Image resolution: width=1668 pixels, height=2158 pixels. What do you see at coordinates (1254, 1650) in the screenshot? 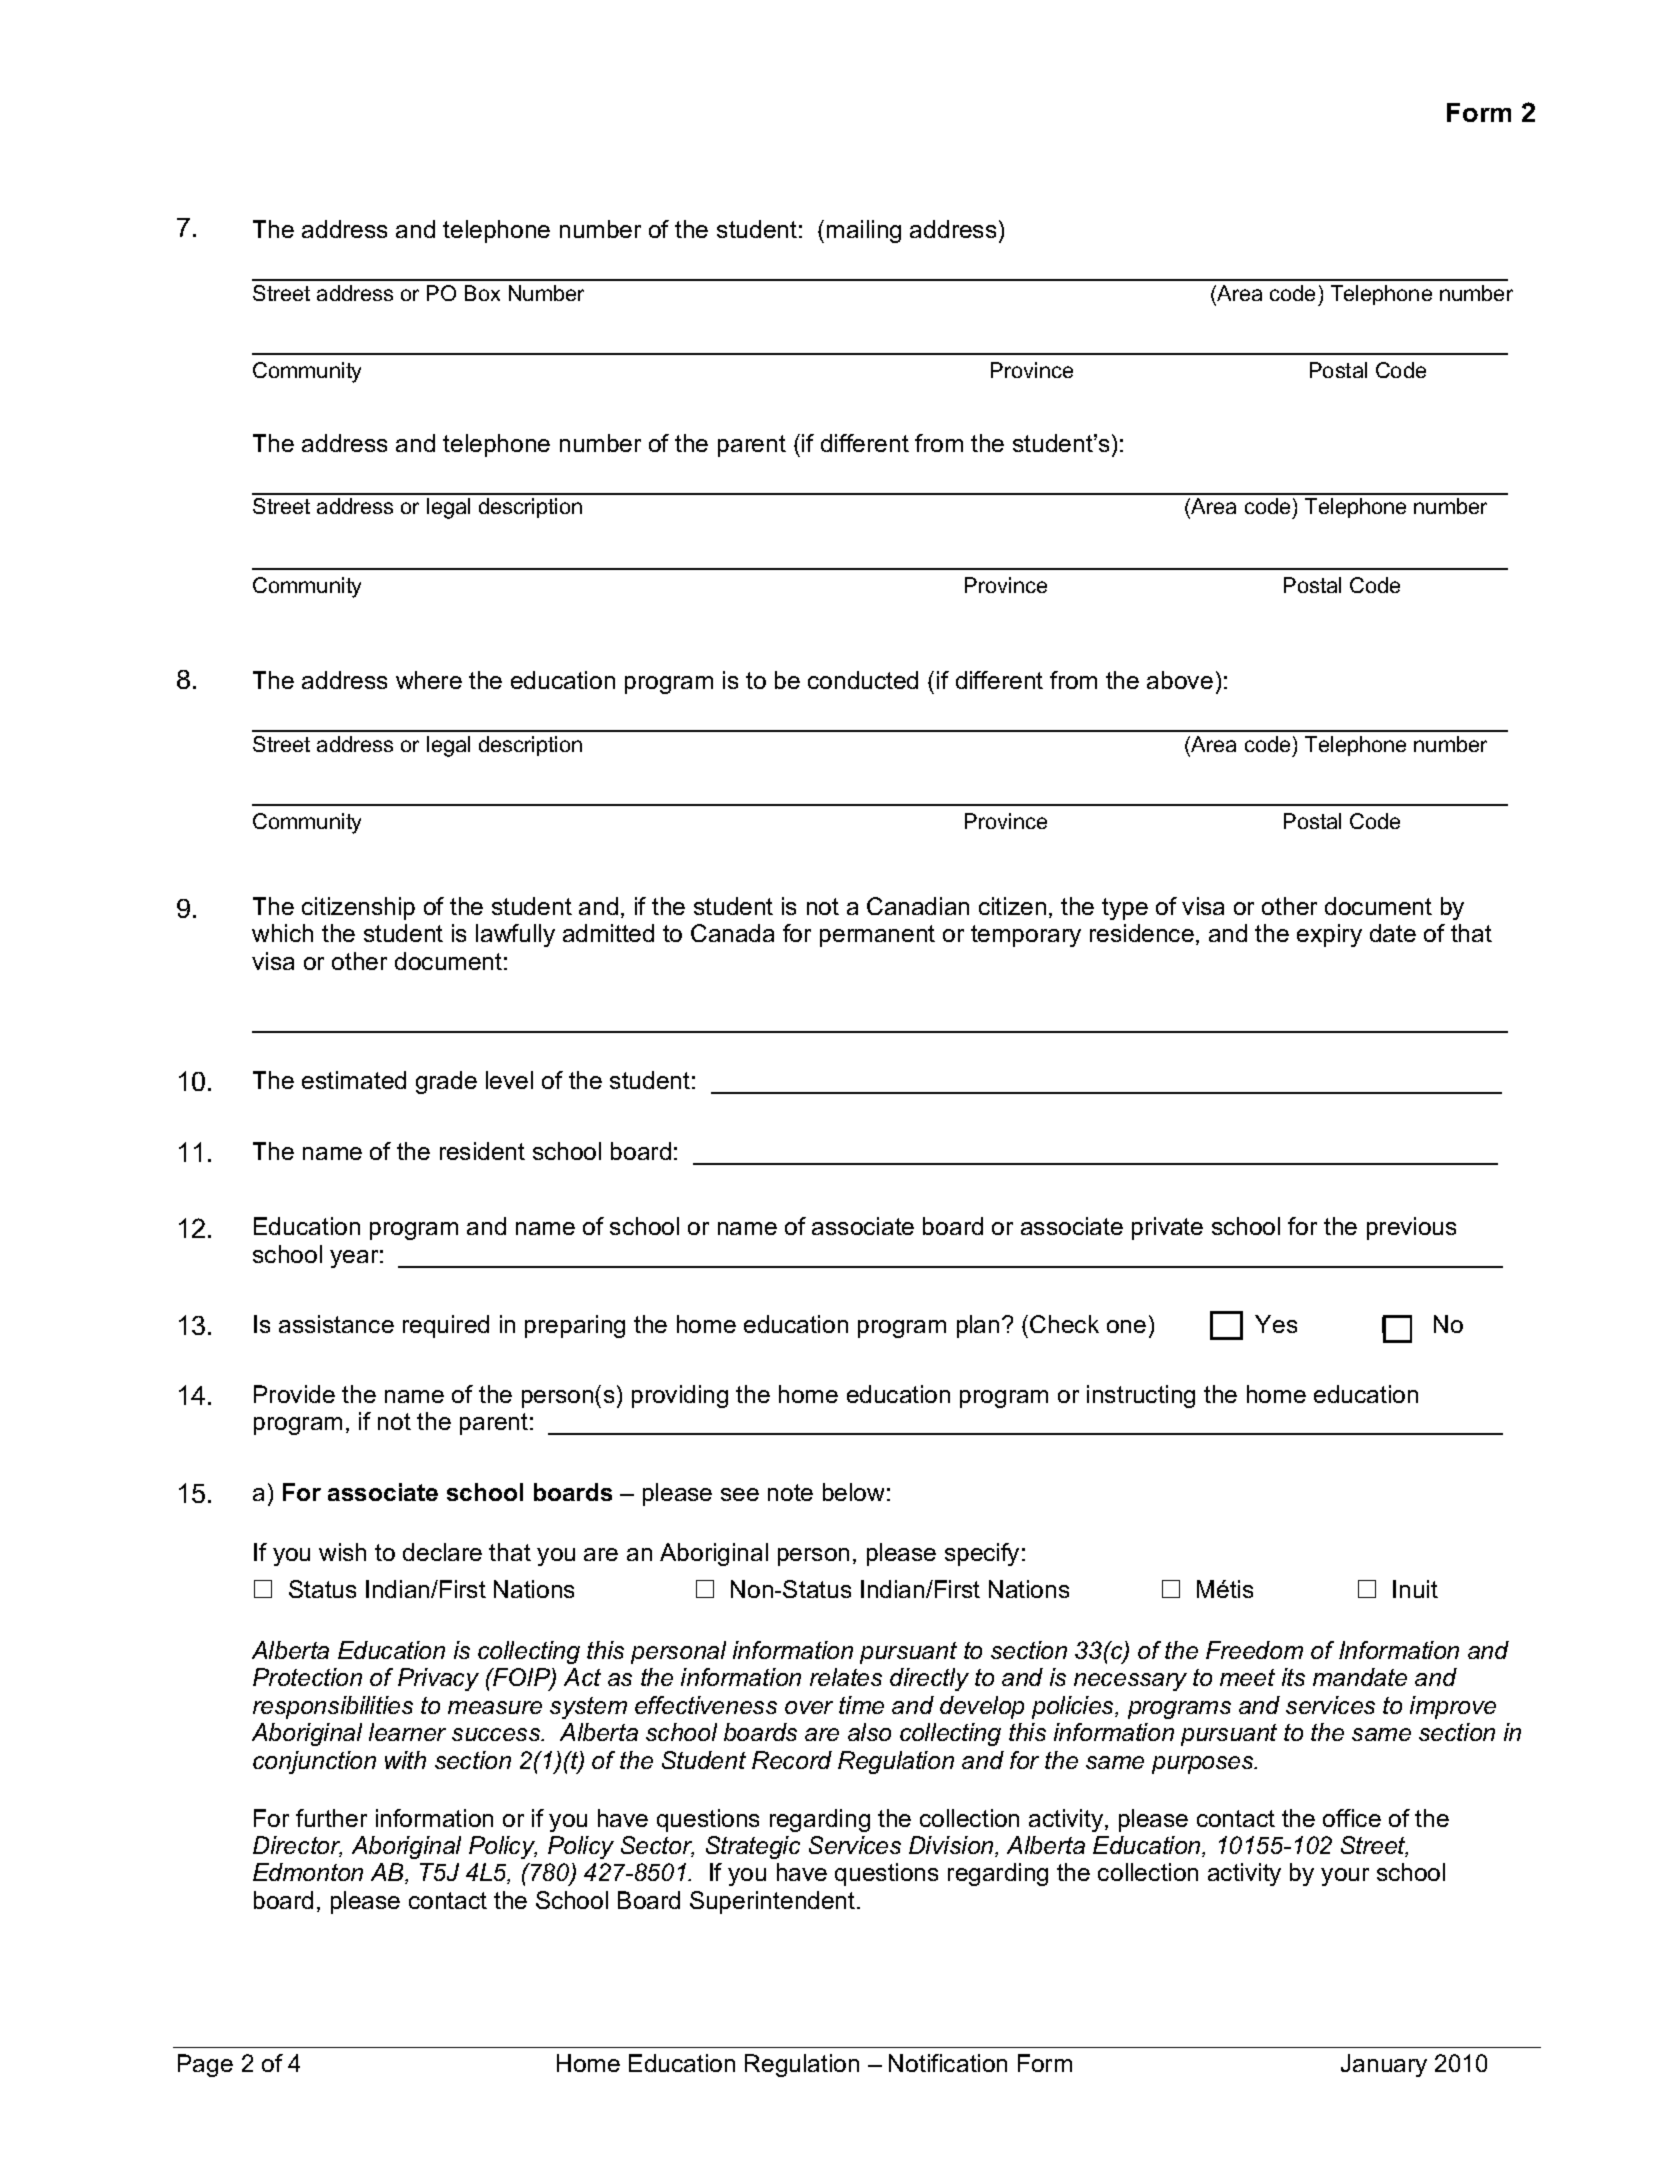
I see `Freedom` at bounding box center [1254, 1650].
